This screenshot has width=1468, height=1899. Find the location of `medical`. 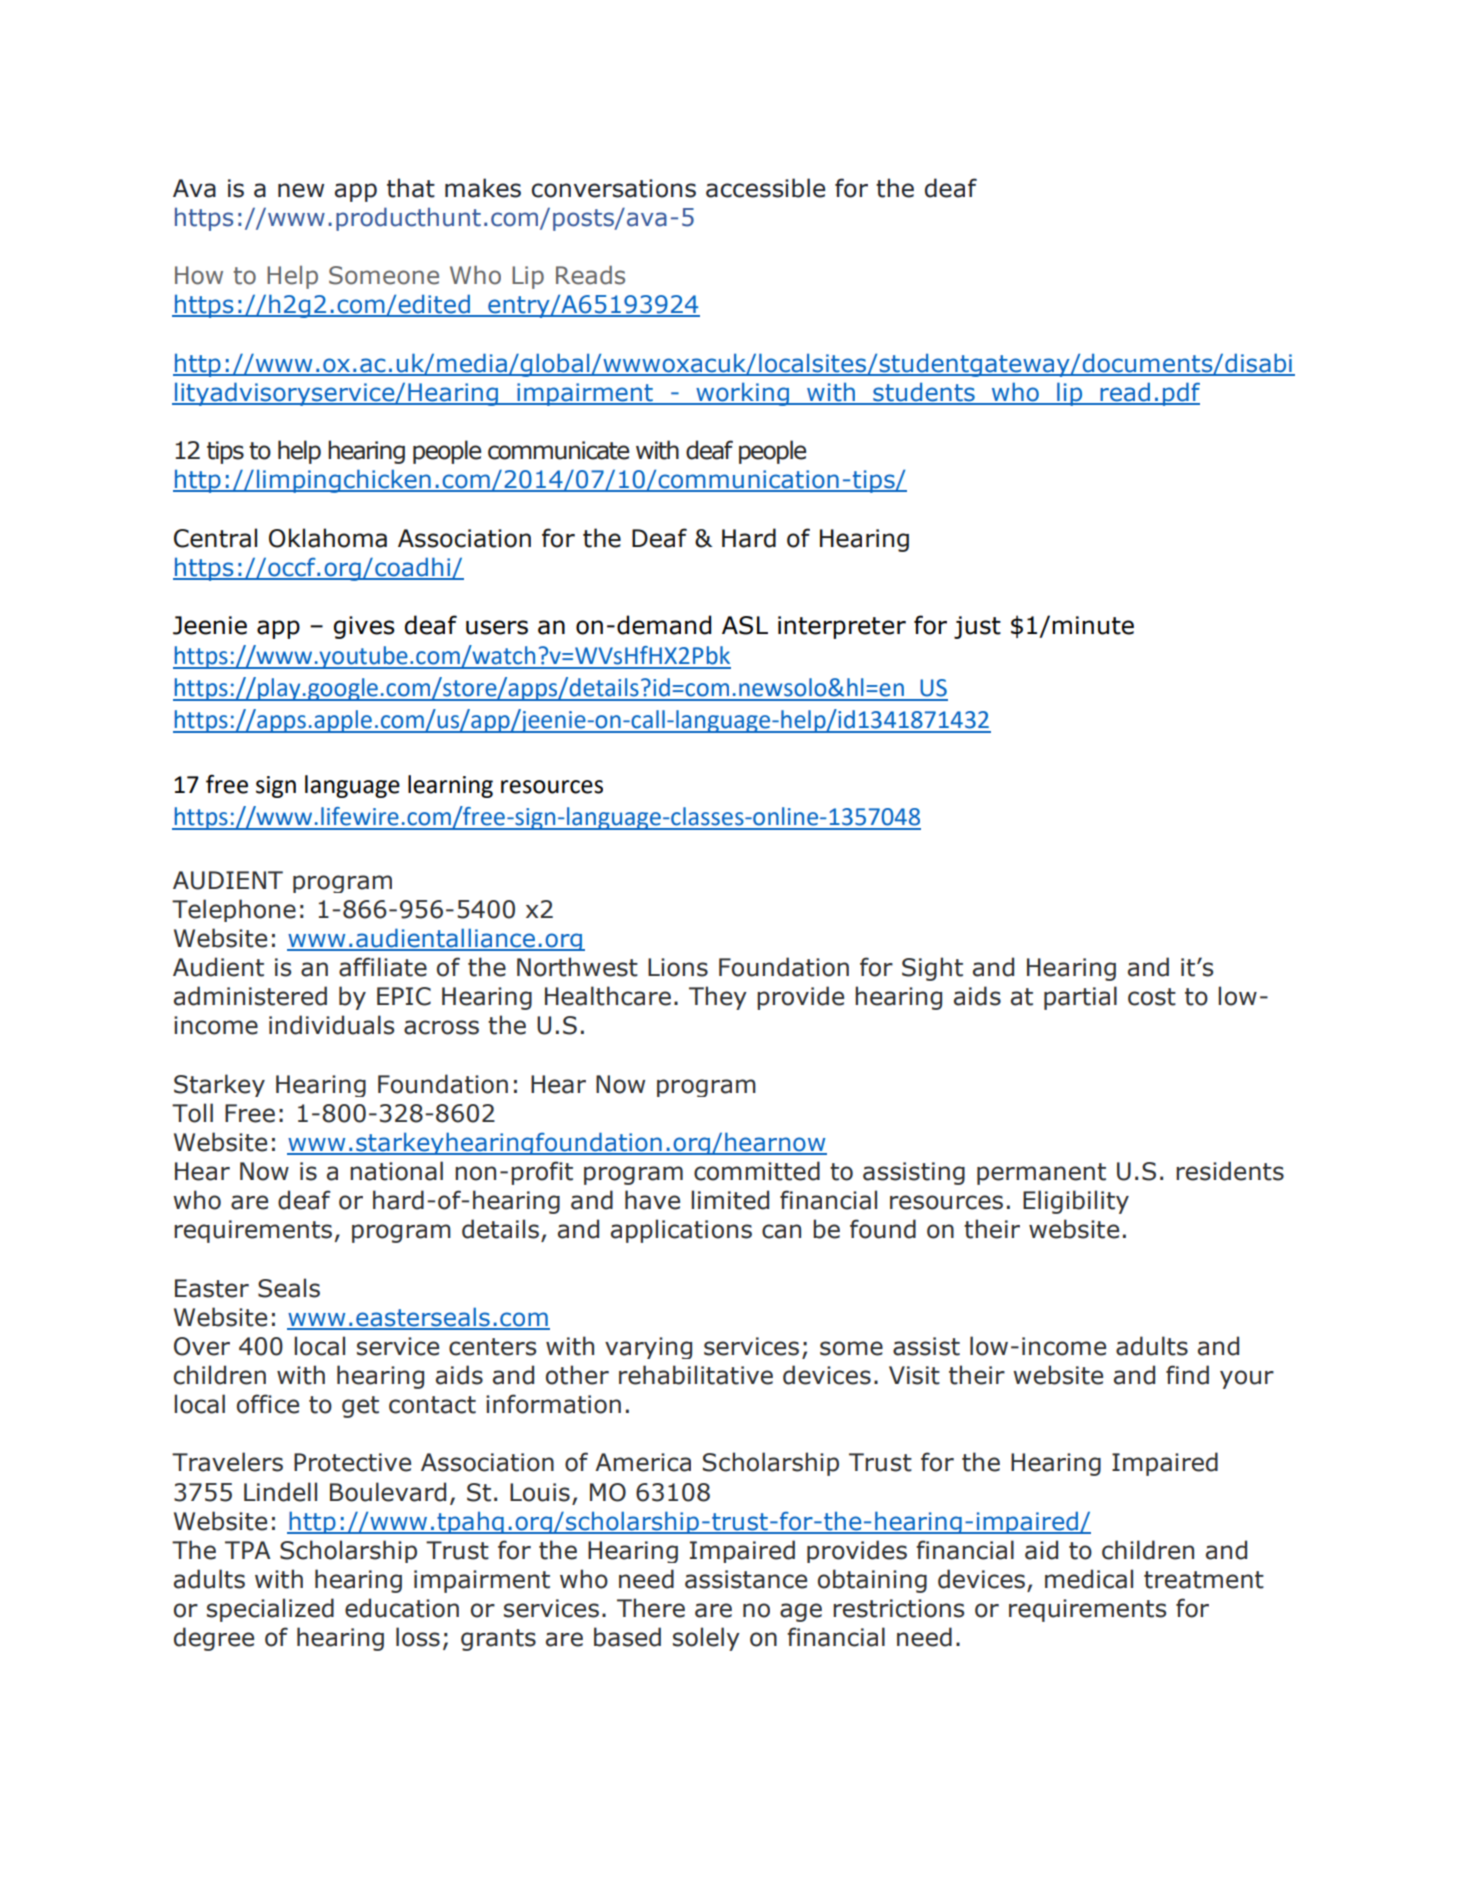

medical is located at coordinates (1089, 1579).
